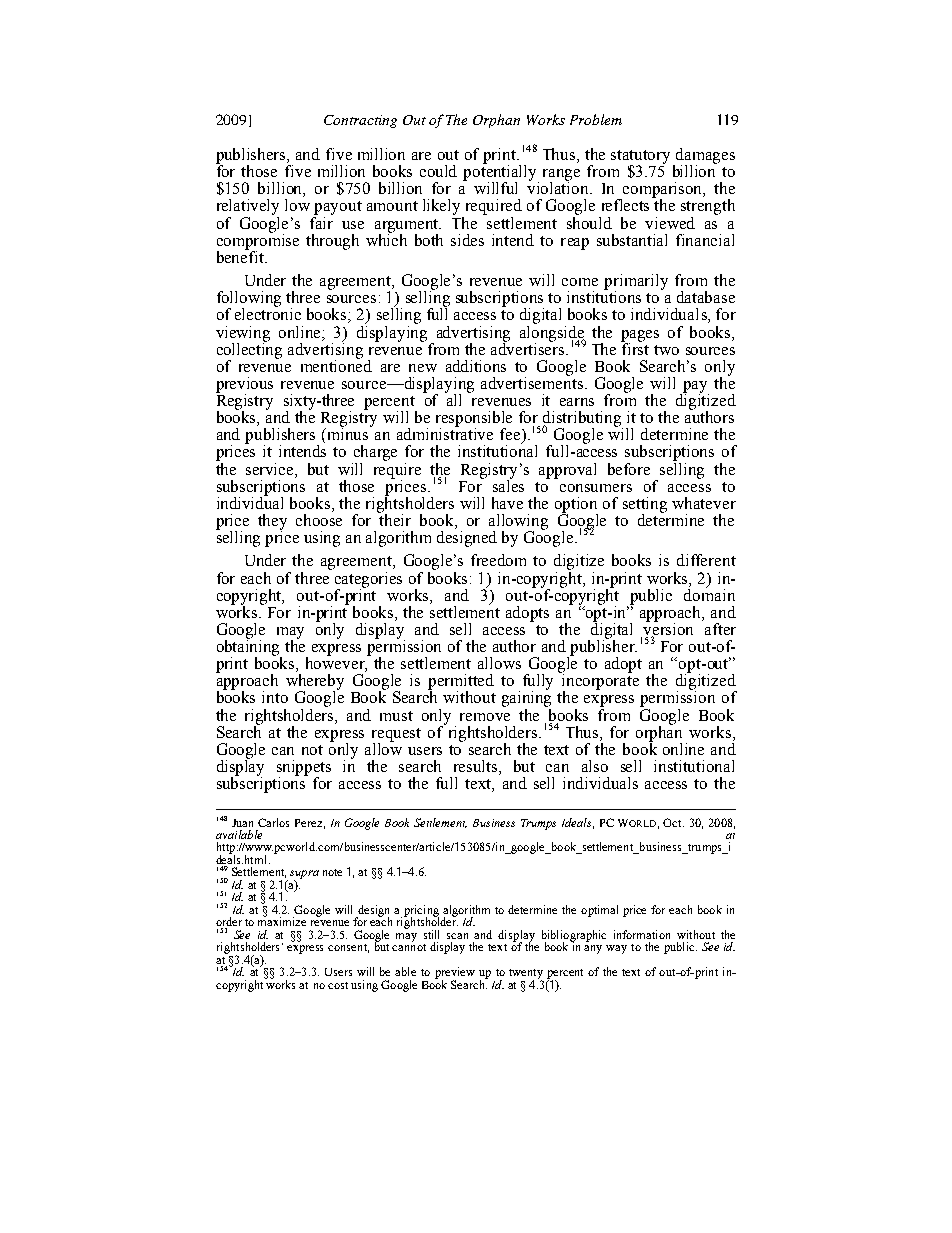 The height and width of the screenshot is (1233, 952). I want to click on incorporate, so click(599, 682).
